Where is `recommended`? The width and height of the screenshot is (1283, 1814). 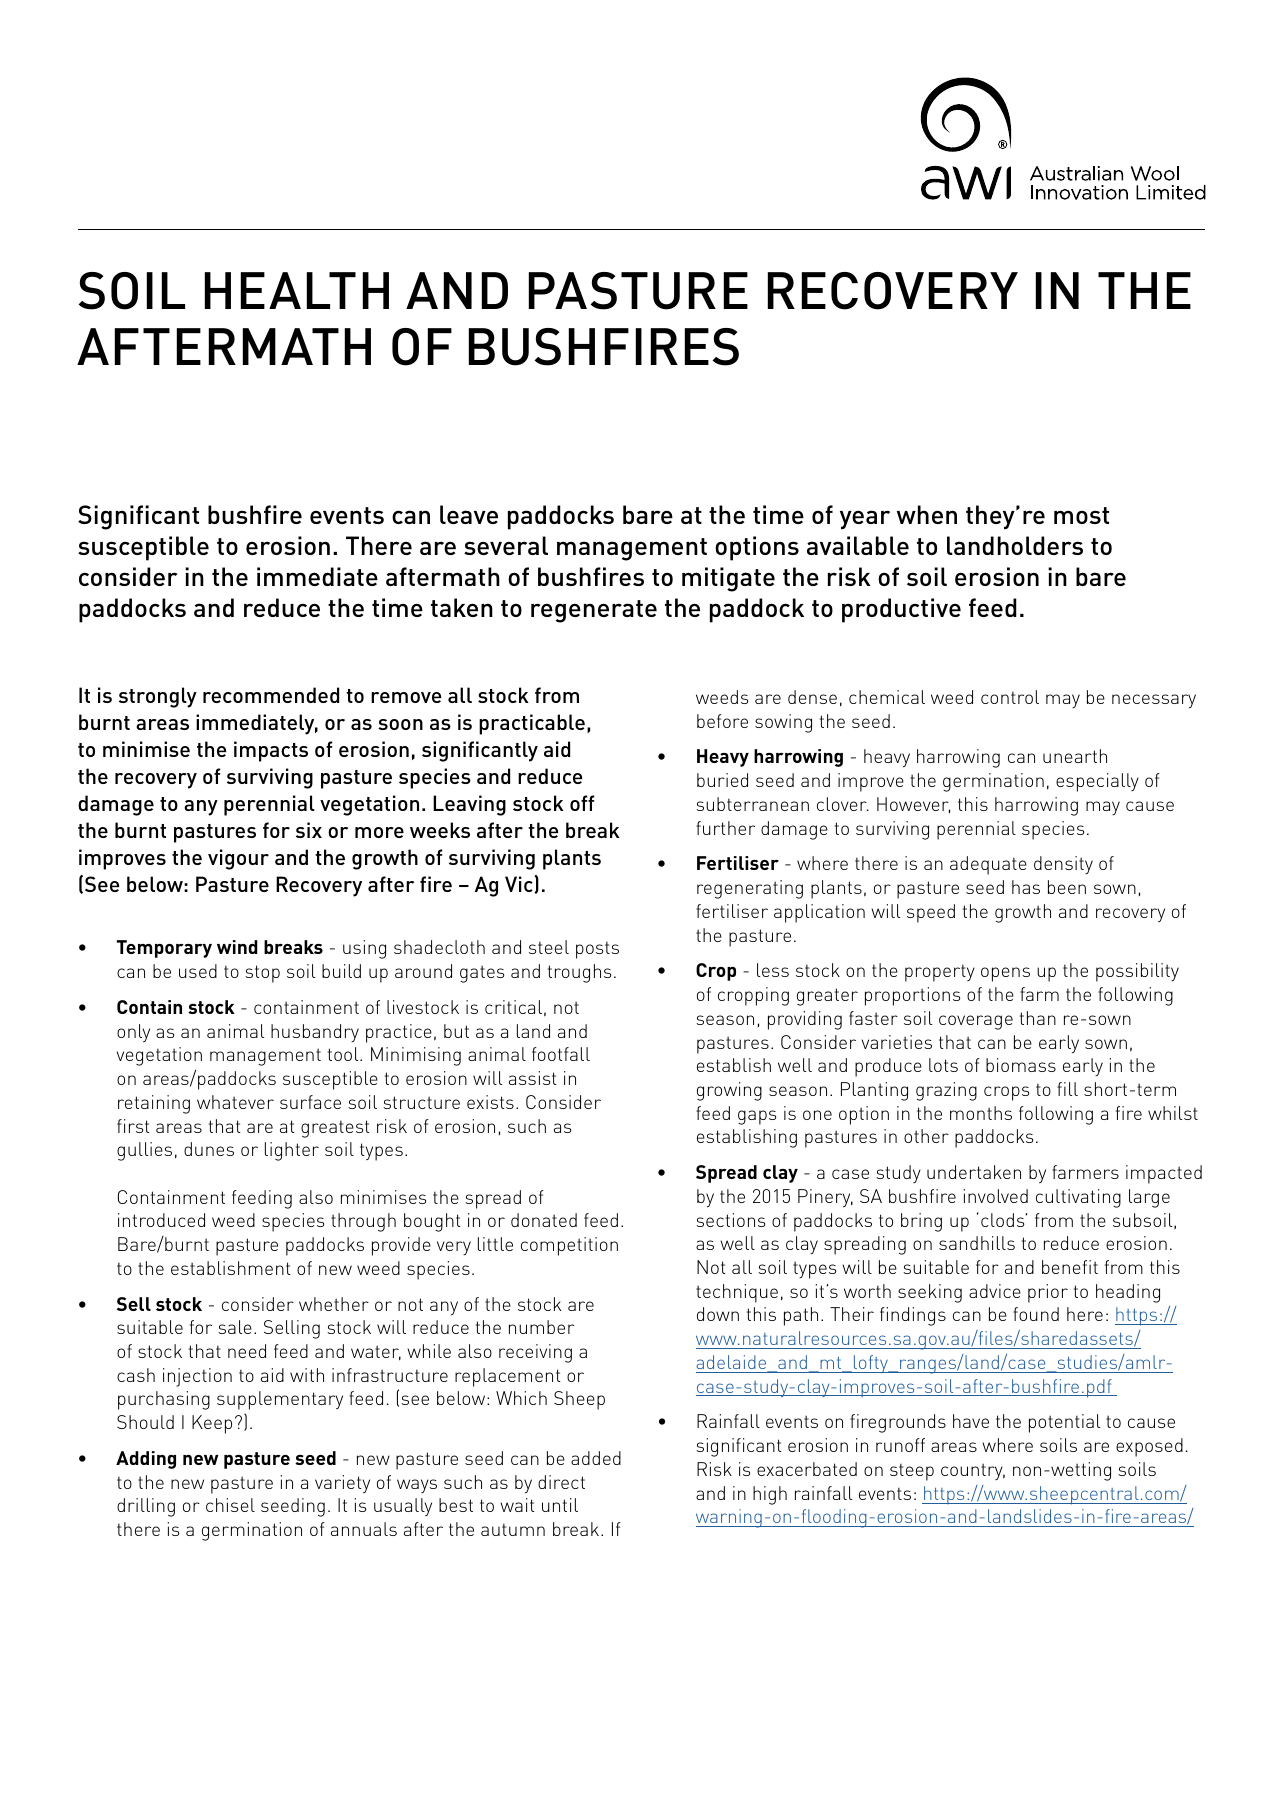 recommended is located at coordinates (271, 695).
